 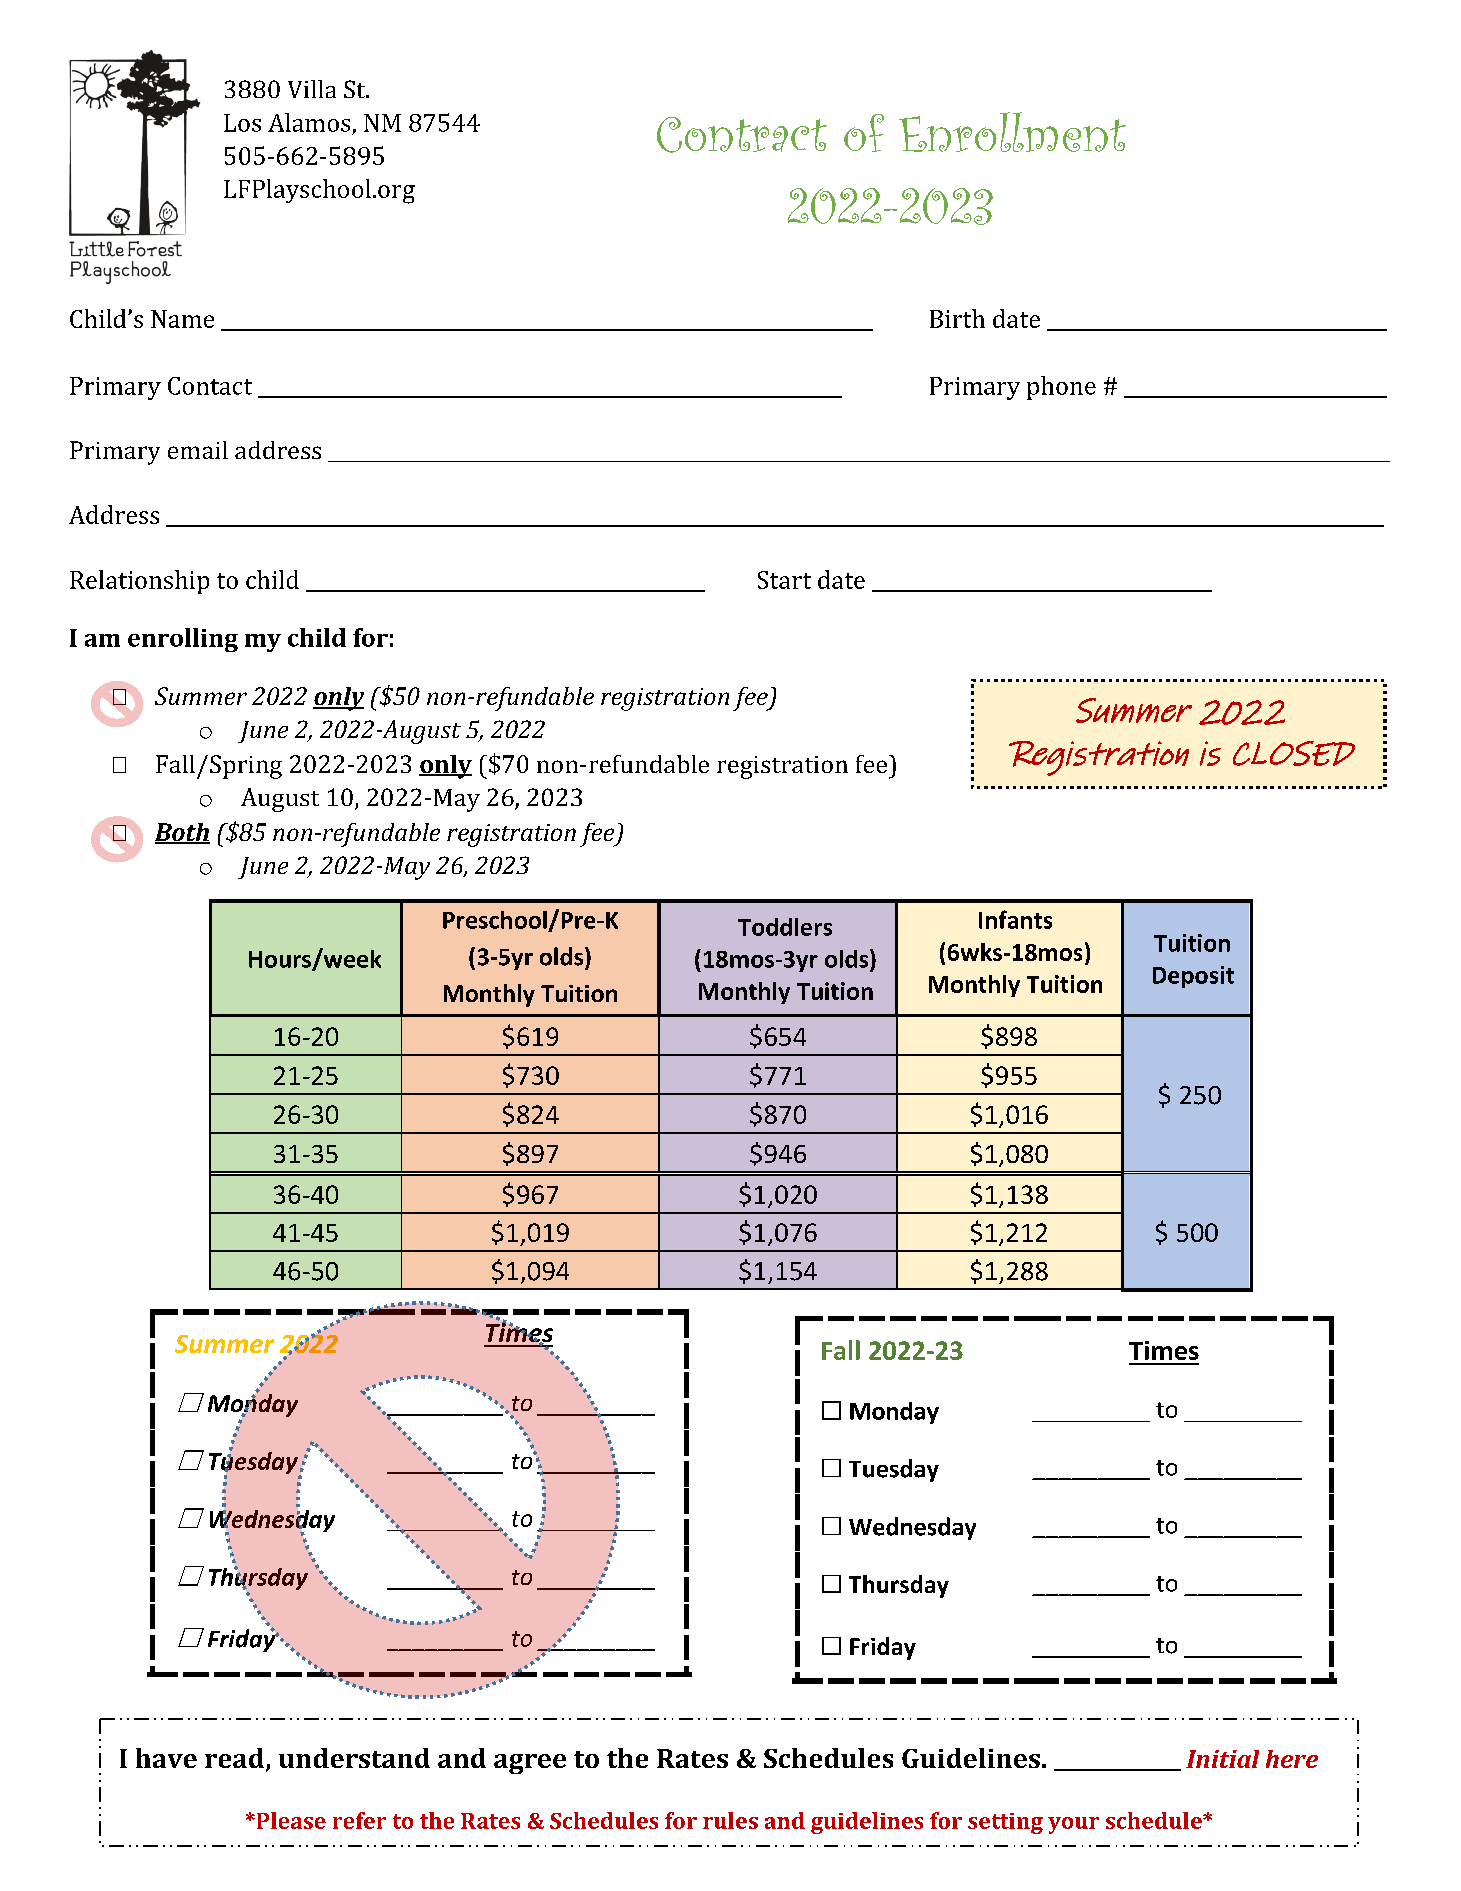 What do you see at coordinates (1193, 977) in the screenshot?
I see `Deposit` at bounding box center [1193, 977].
